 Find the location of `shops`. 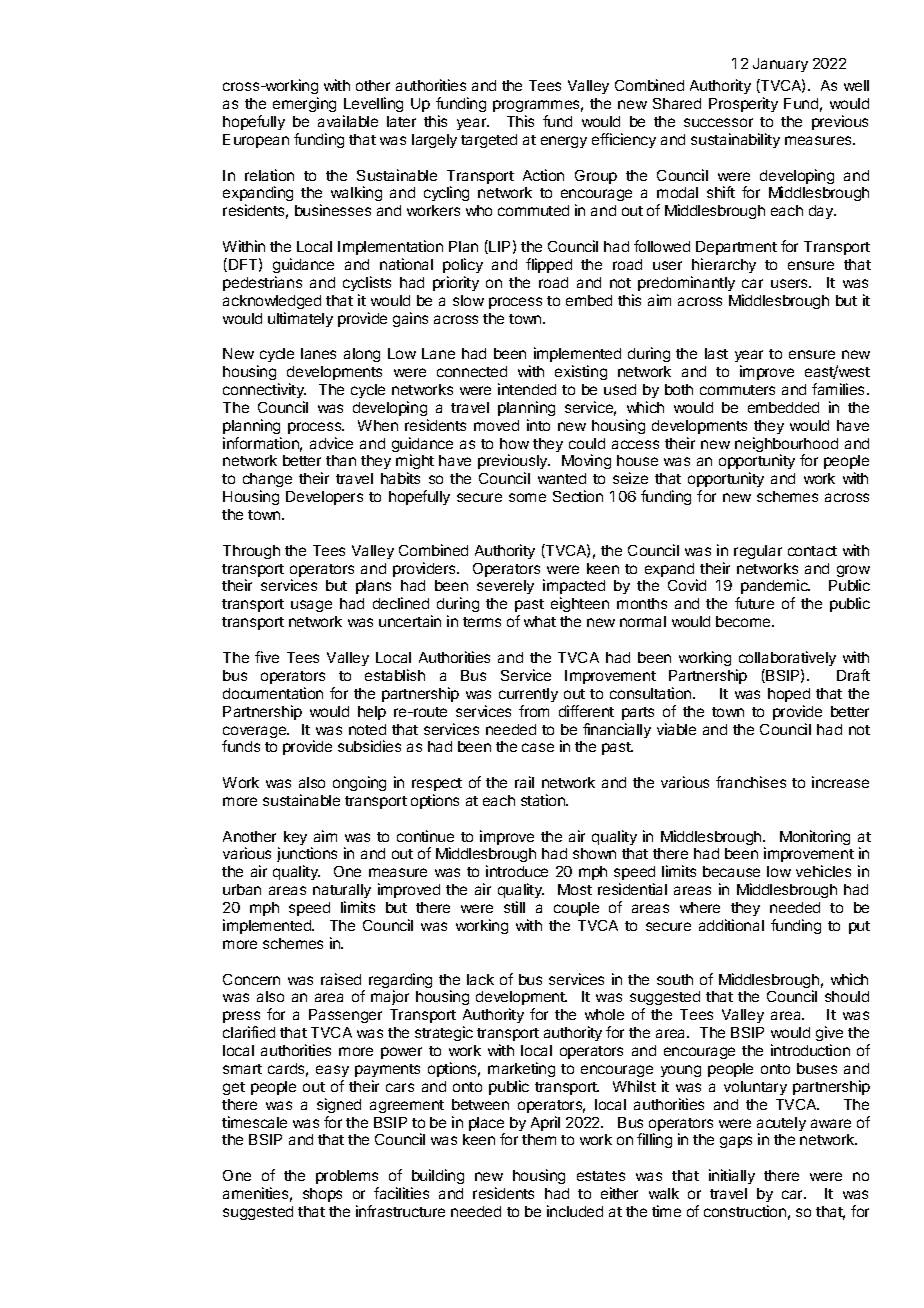

shops is located at coordinates (322, 1195).
